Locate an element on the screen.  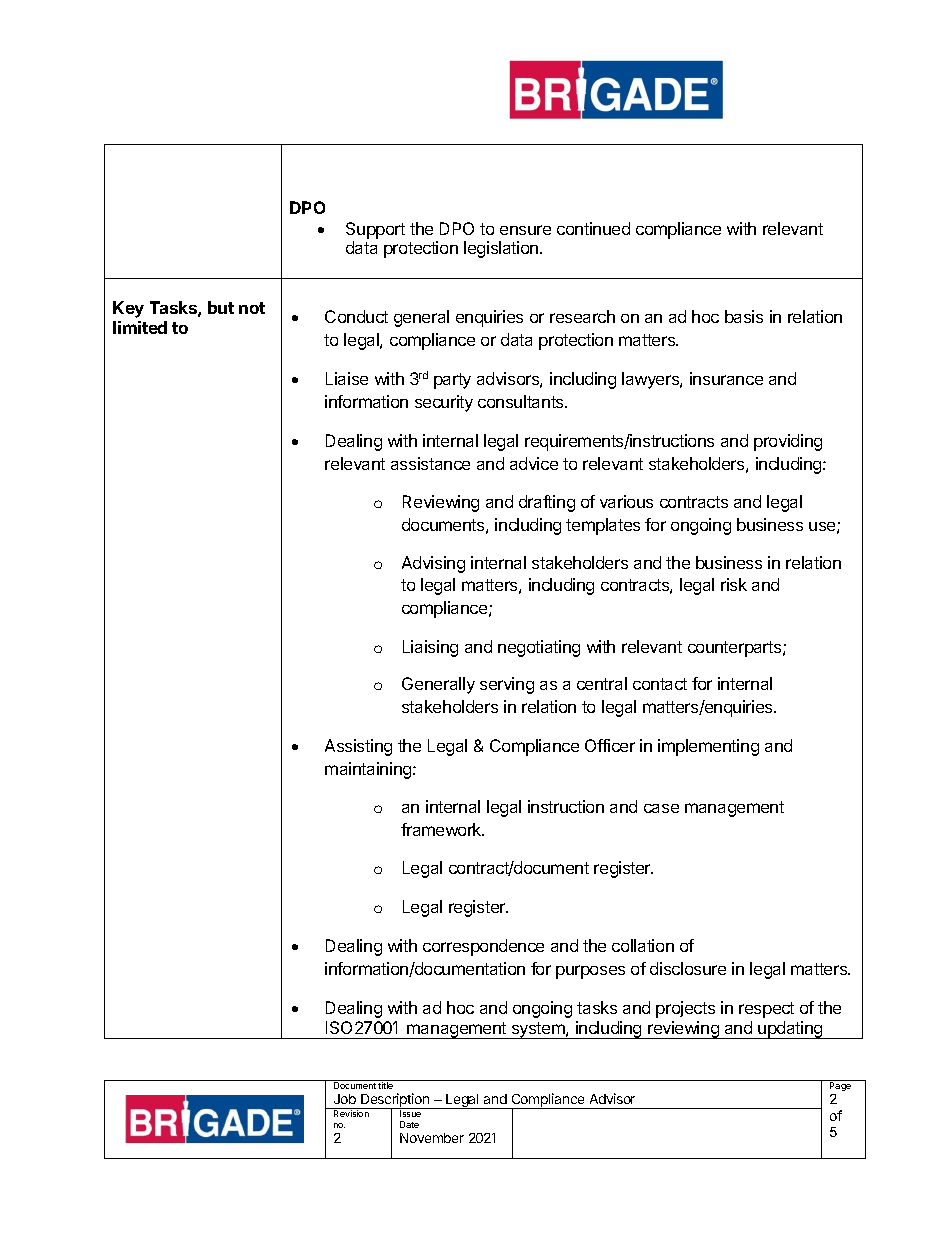
November is located at coordinates (432, 1138).
